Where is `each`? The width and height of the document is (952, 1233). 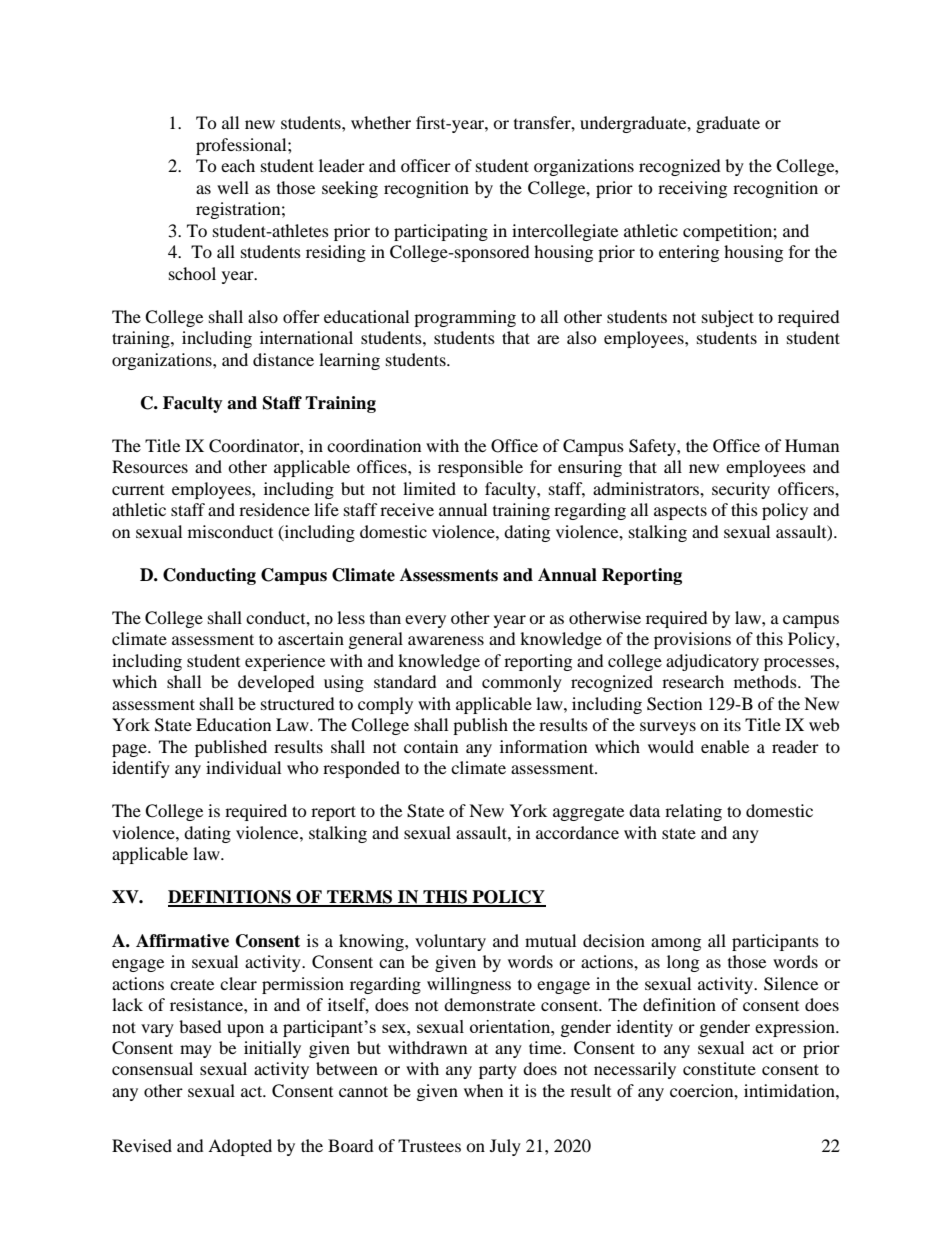 each is located at coordinates (238, 165).
